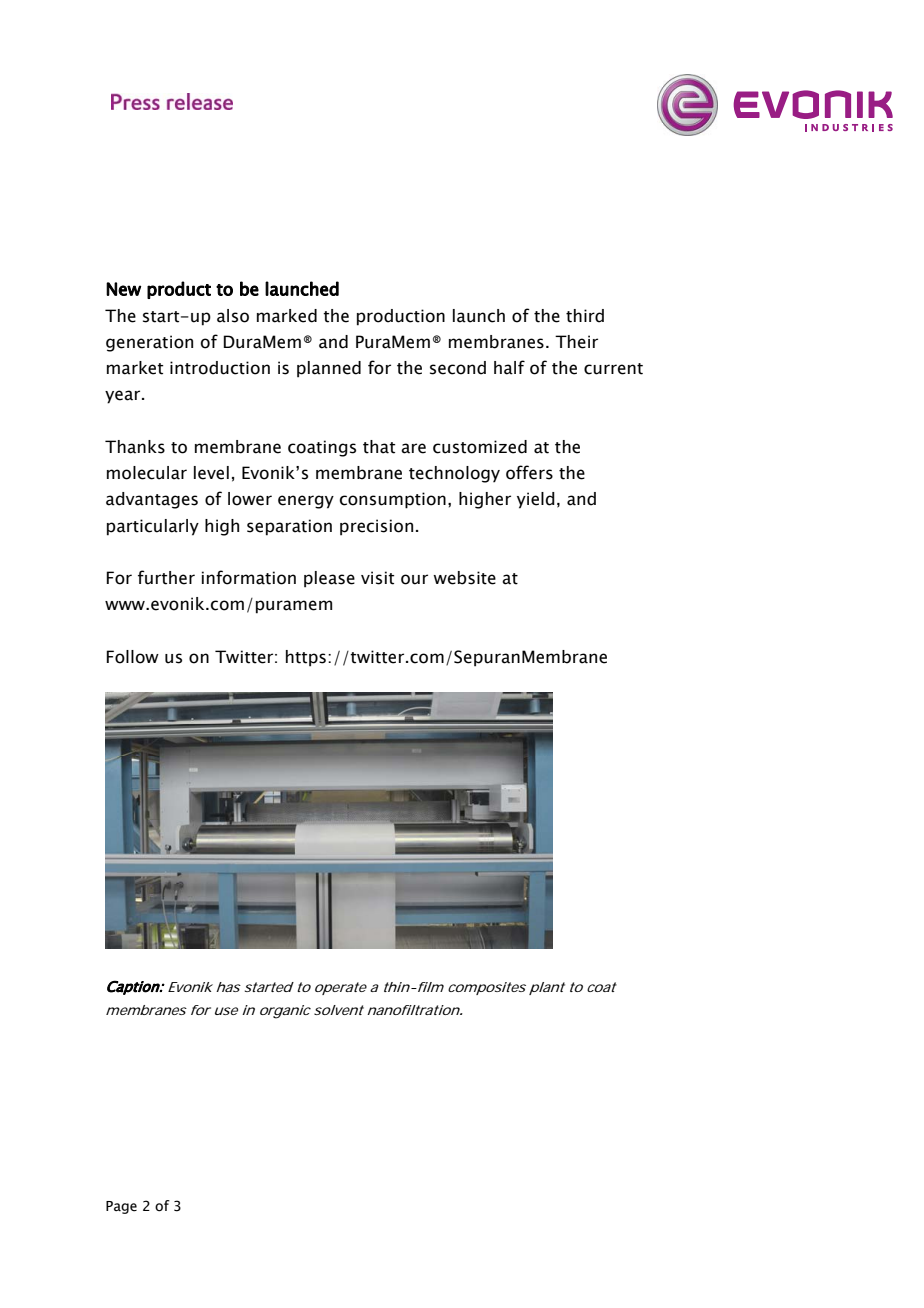 The width and height of the image is (924, 1308). Describe the element at coordinates (329, 369) in the image. I see `planned` at that location.
